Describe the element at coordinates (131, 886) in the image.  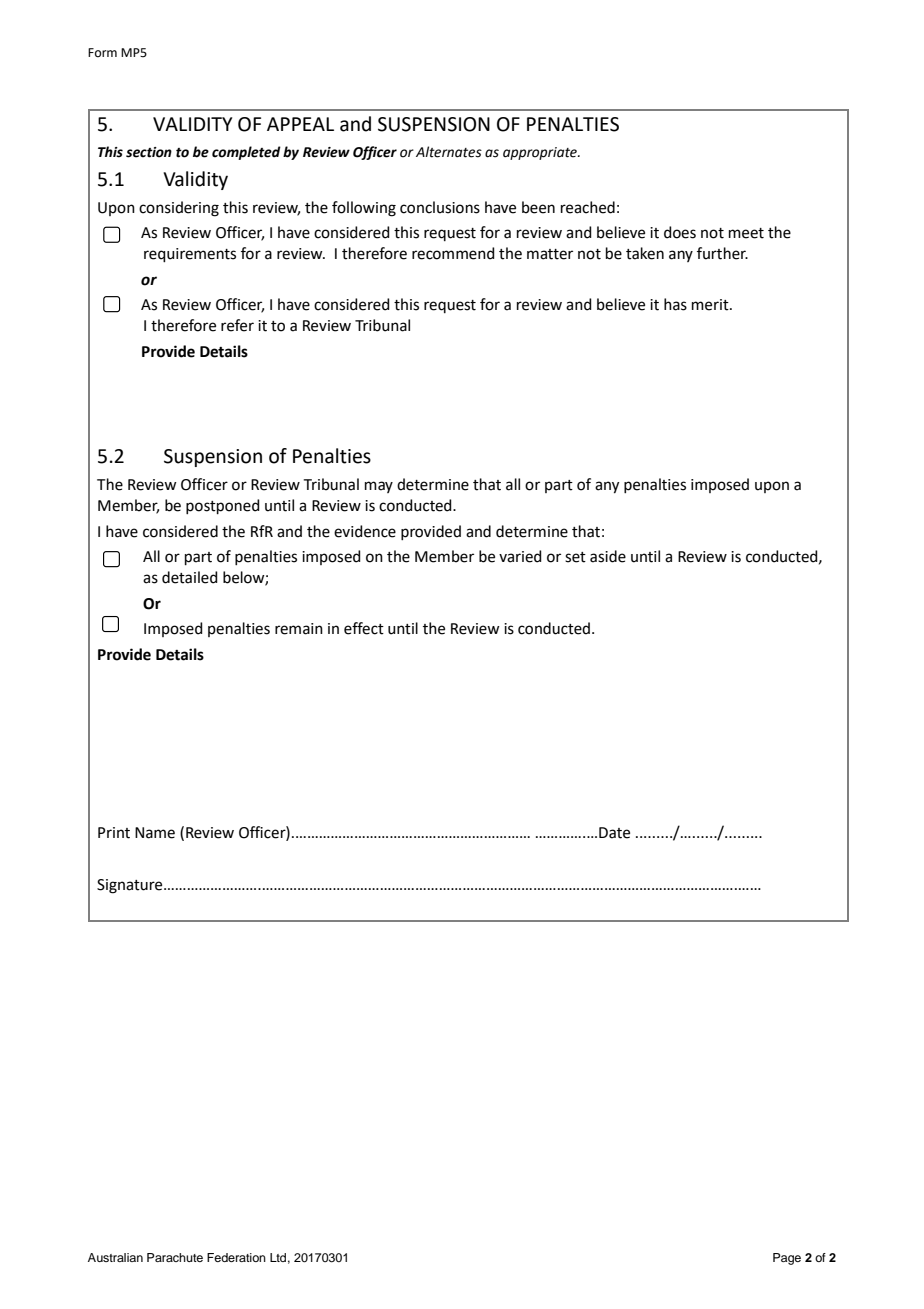
I see `Signature` at that location.
